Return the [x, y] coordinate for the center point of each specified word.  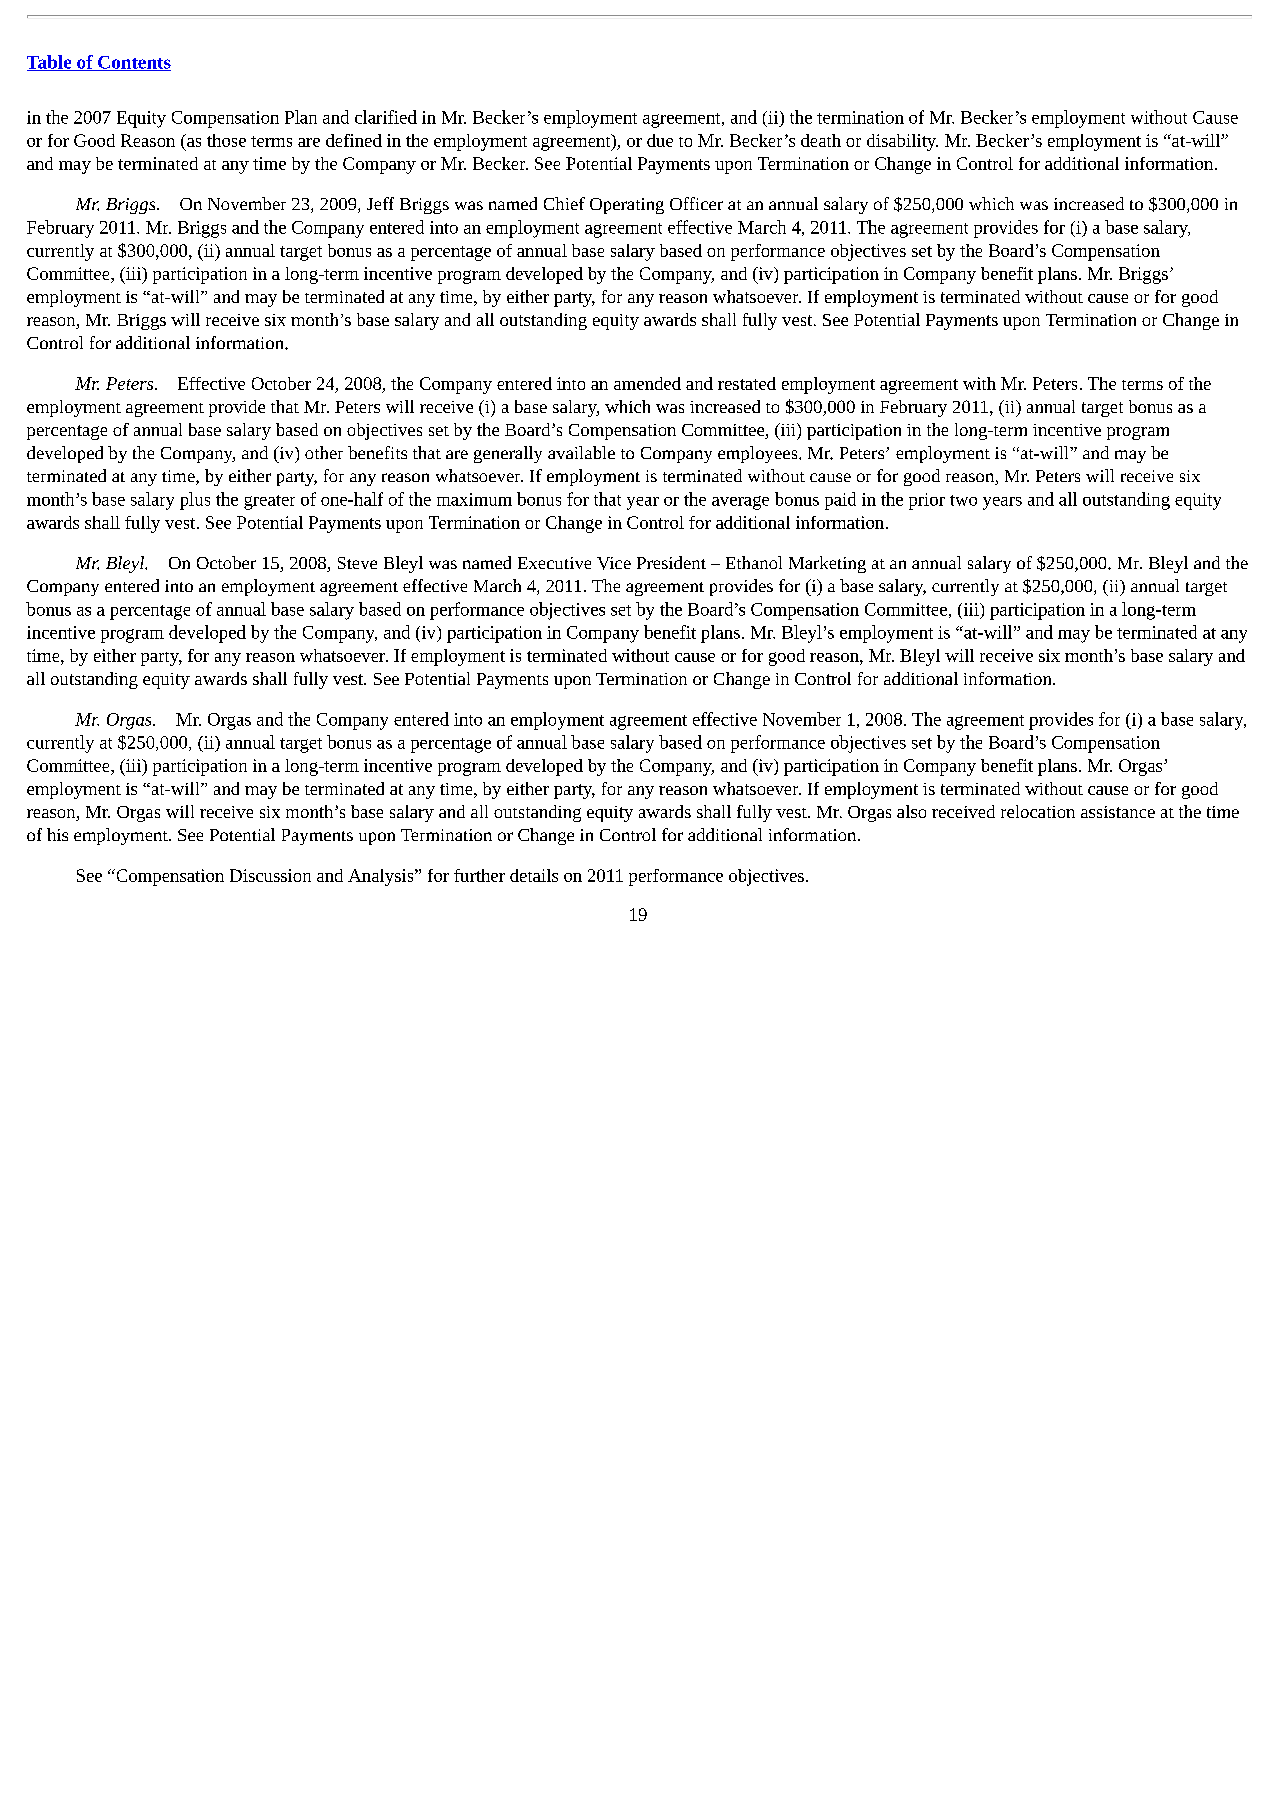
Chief [564, 203]
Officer [696, 203]
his [57, 834]
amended [647, 383]
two [963, 500]
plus [195, 501]
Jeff [380, 203]
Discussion [270, 875]
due [660, 140]
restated [747, 383]
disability [902, 142]
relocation [1038, 811]
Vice [614, 563]
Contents [133, 63]
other [324, 452]
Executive [554, 563]
